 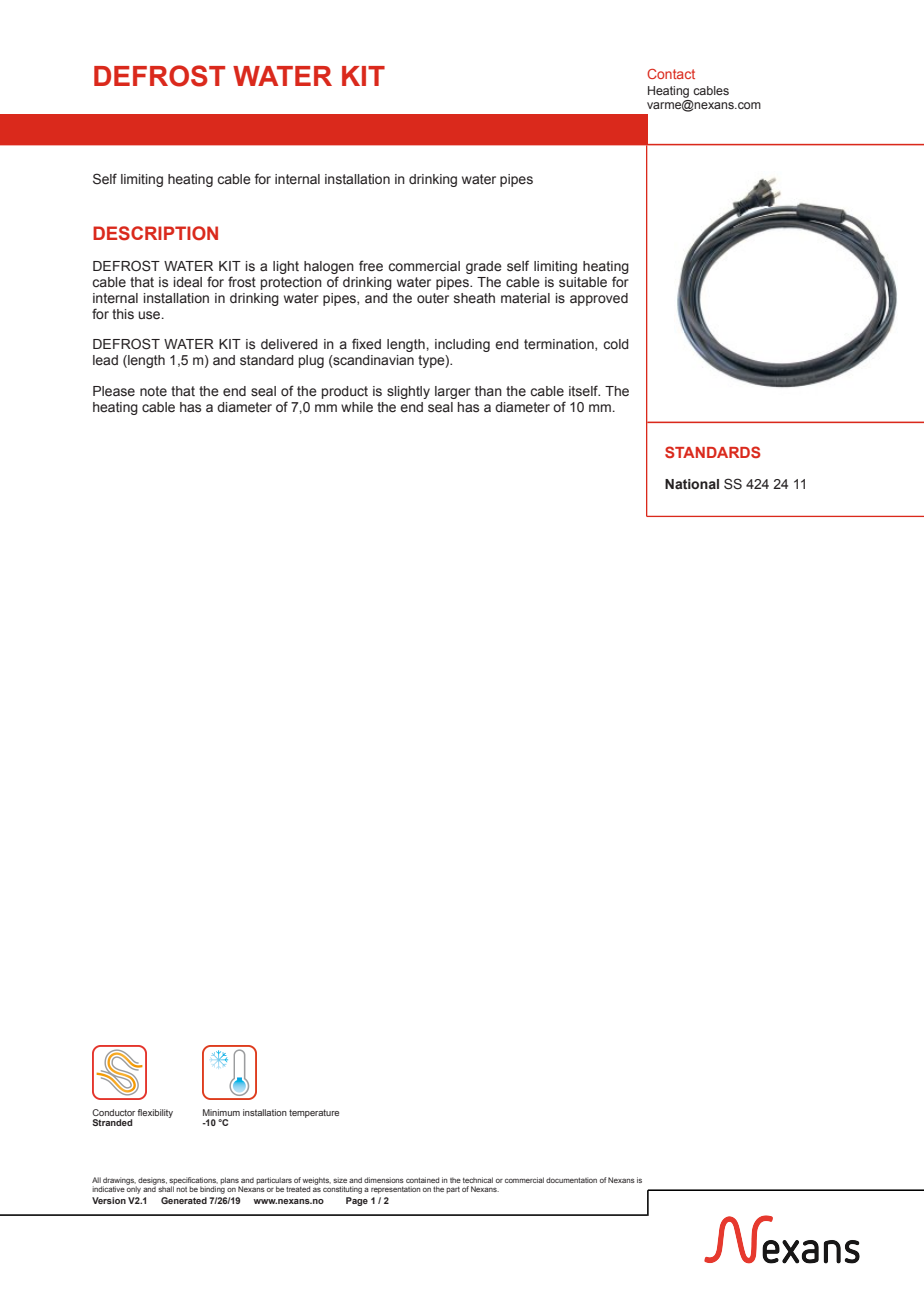 I want to click on temperature, so click(x=314, y=1113).
